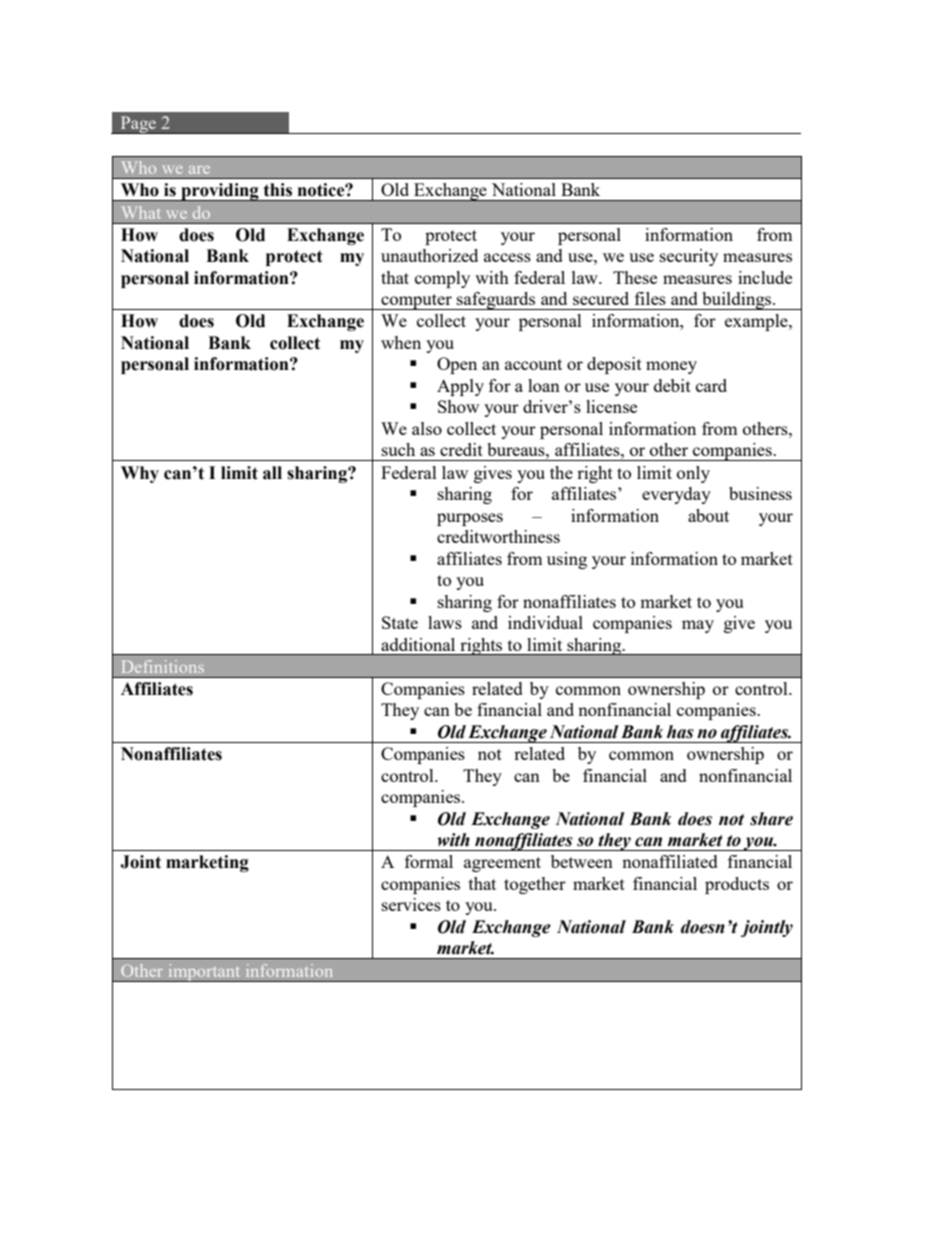  Describe the element at coordinates (272, 473) in the screenshot. I see `all` at that location.
